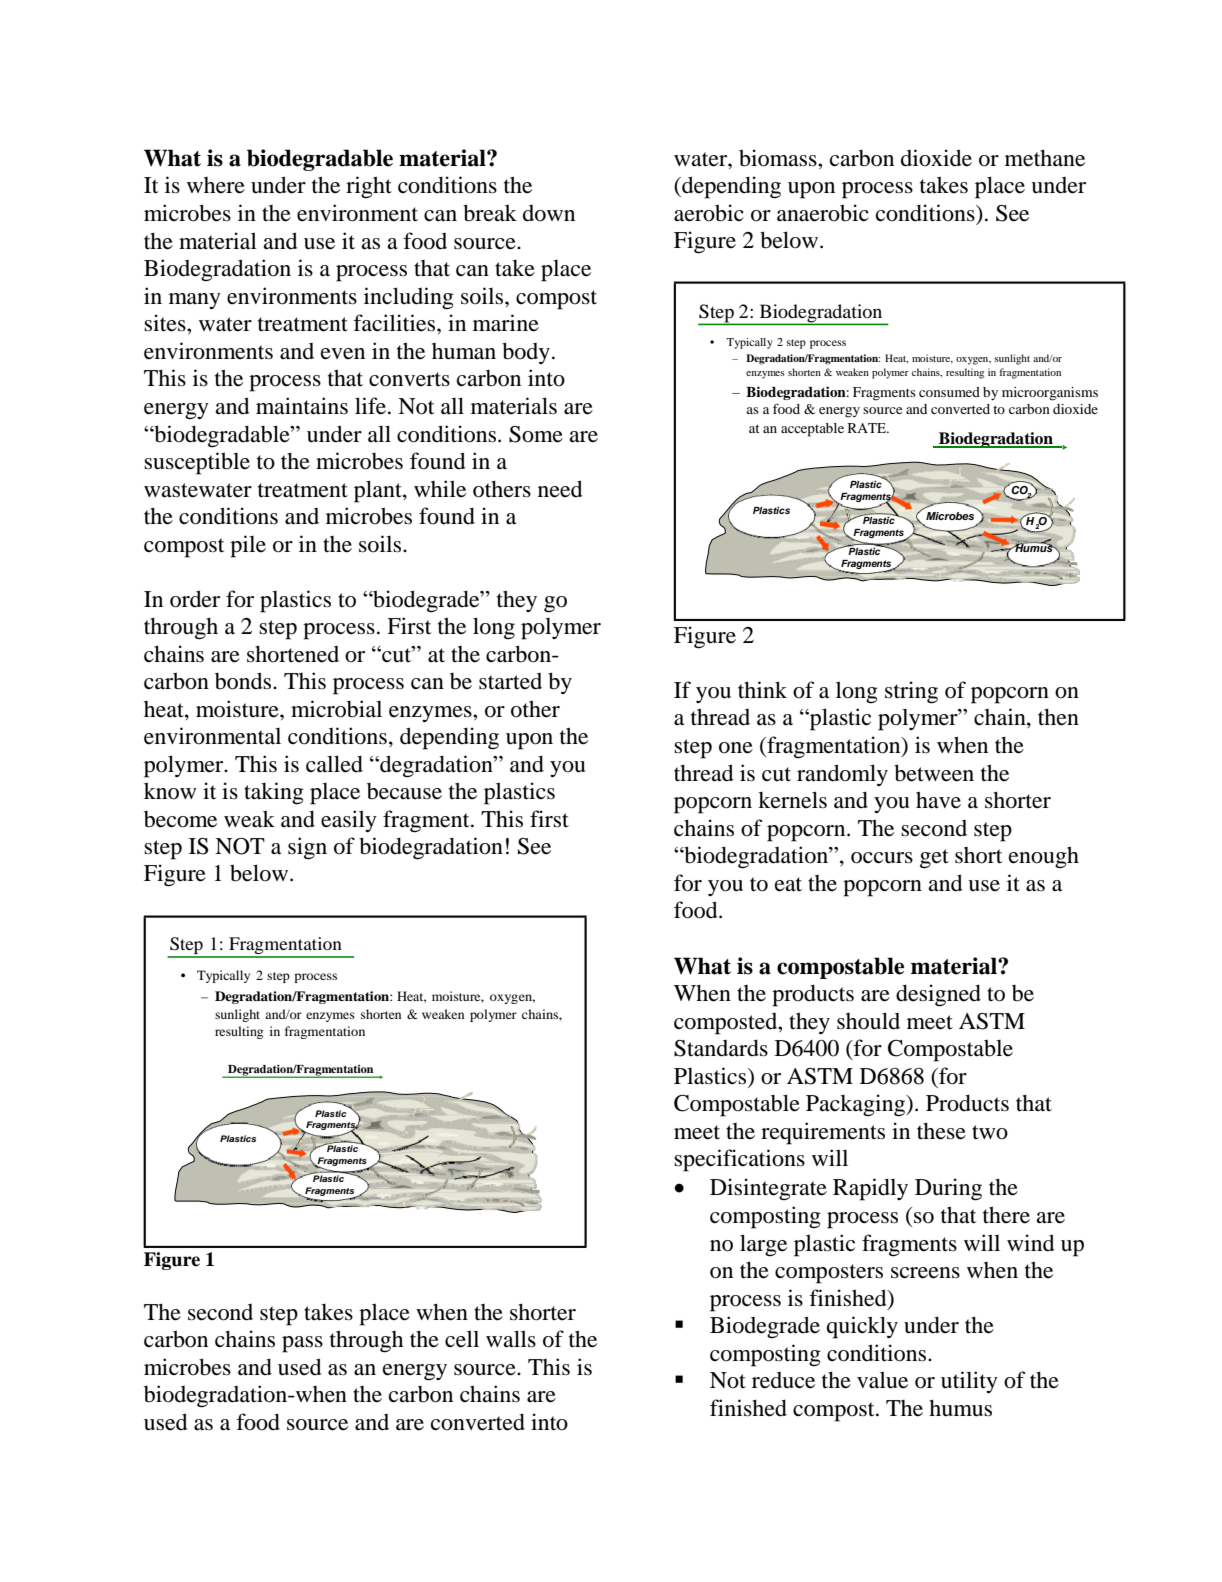 The width and height of the document is (1222, 1582). Describe the element at coordinates (197, 463) in the document. I see `susceptible` at that location.
